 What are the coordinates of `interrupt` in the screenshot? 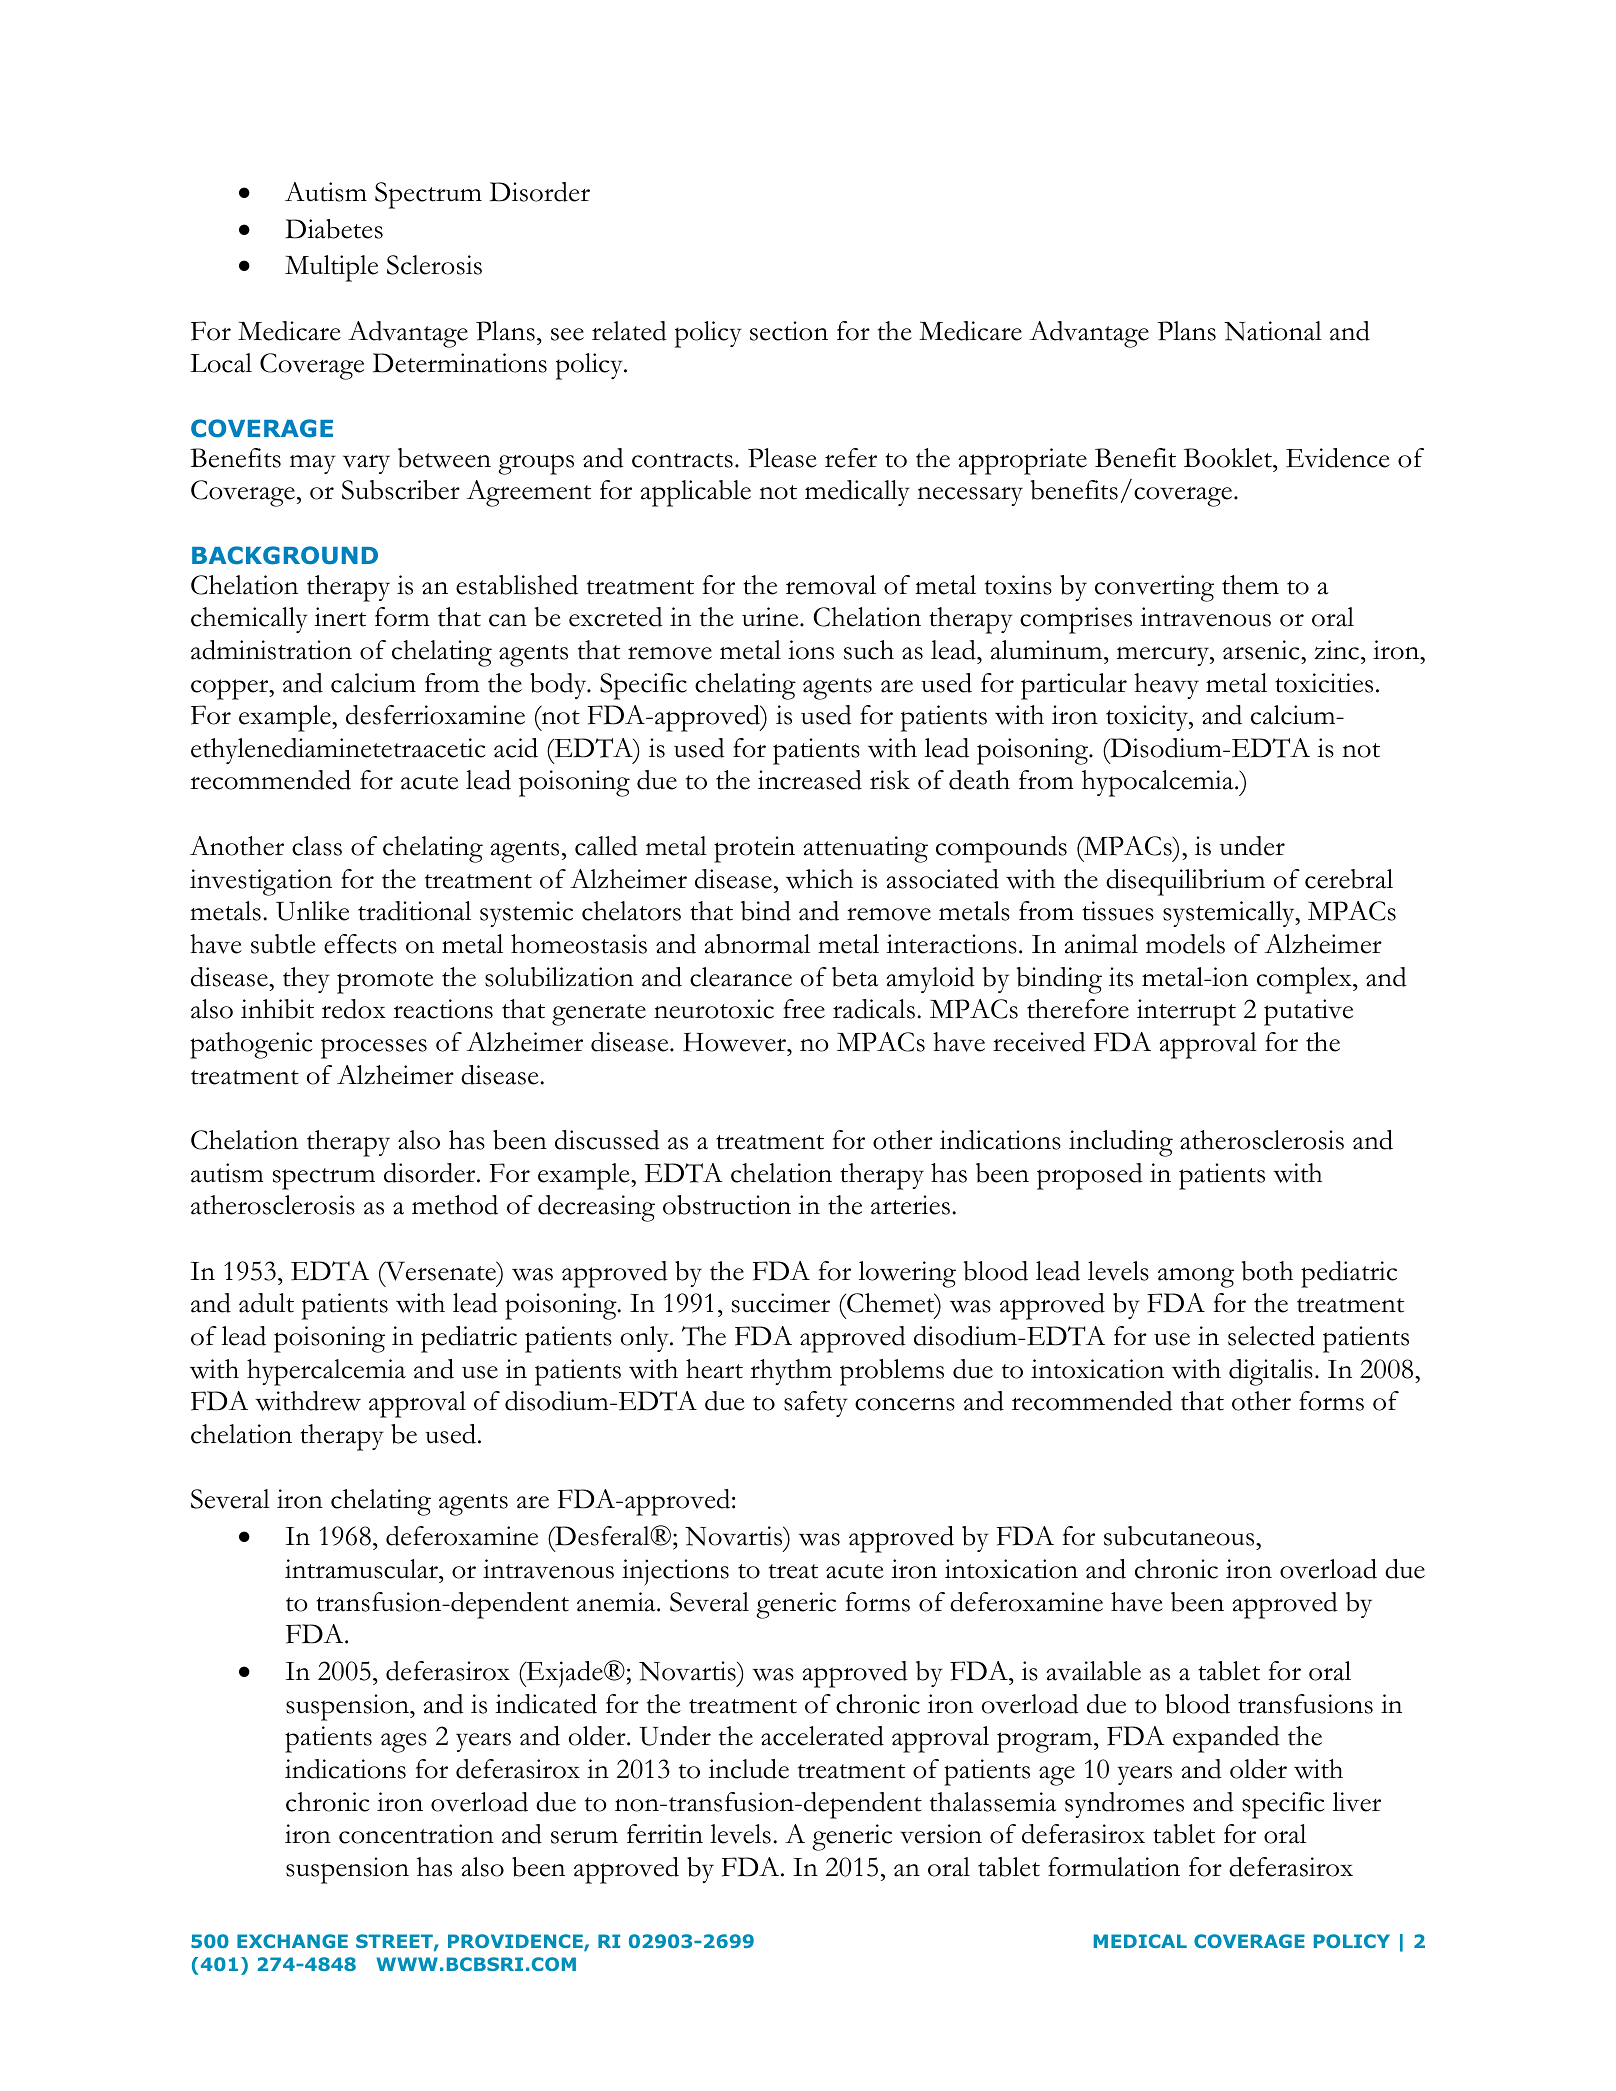 It's located at (1186, 1012).
